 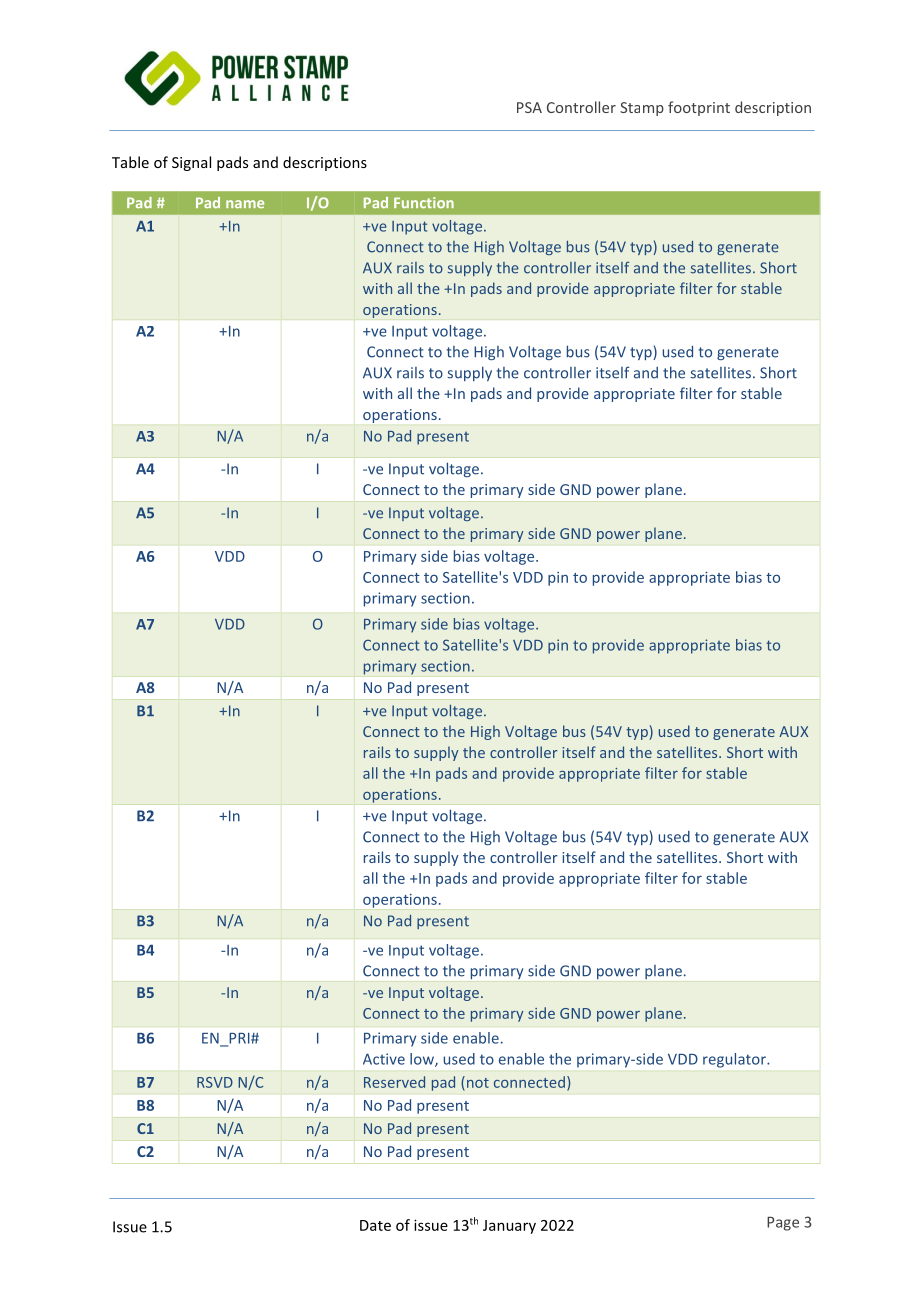 I want to click on Stamp, so click(x=642, y=109).
